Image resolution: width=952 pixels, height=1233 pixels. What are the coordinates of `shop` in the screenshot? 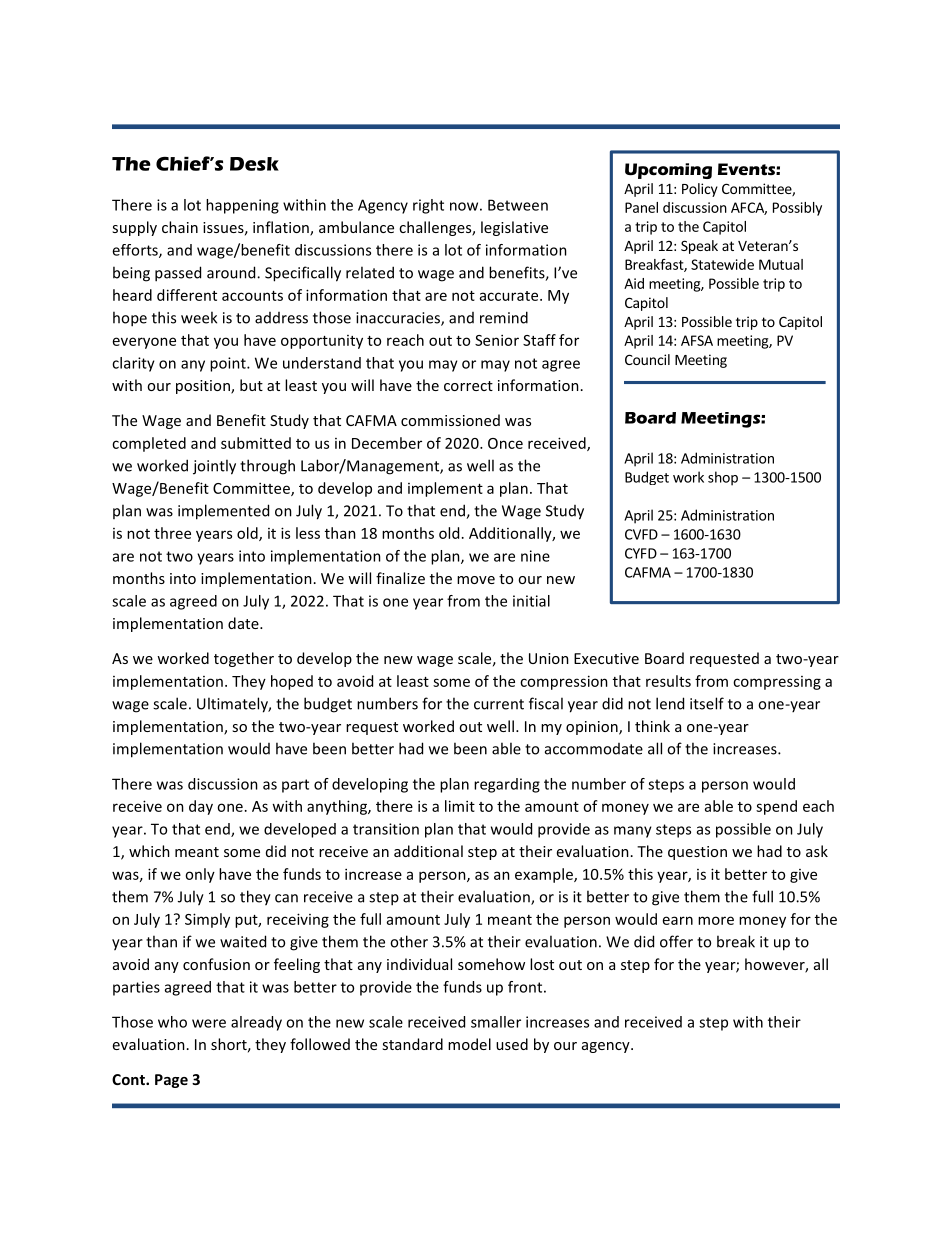 It's located at (723, 478).
